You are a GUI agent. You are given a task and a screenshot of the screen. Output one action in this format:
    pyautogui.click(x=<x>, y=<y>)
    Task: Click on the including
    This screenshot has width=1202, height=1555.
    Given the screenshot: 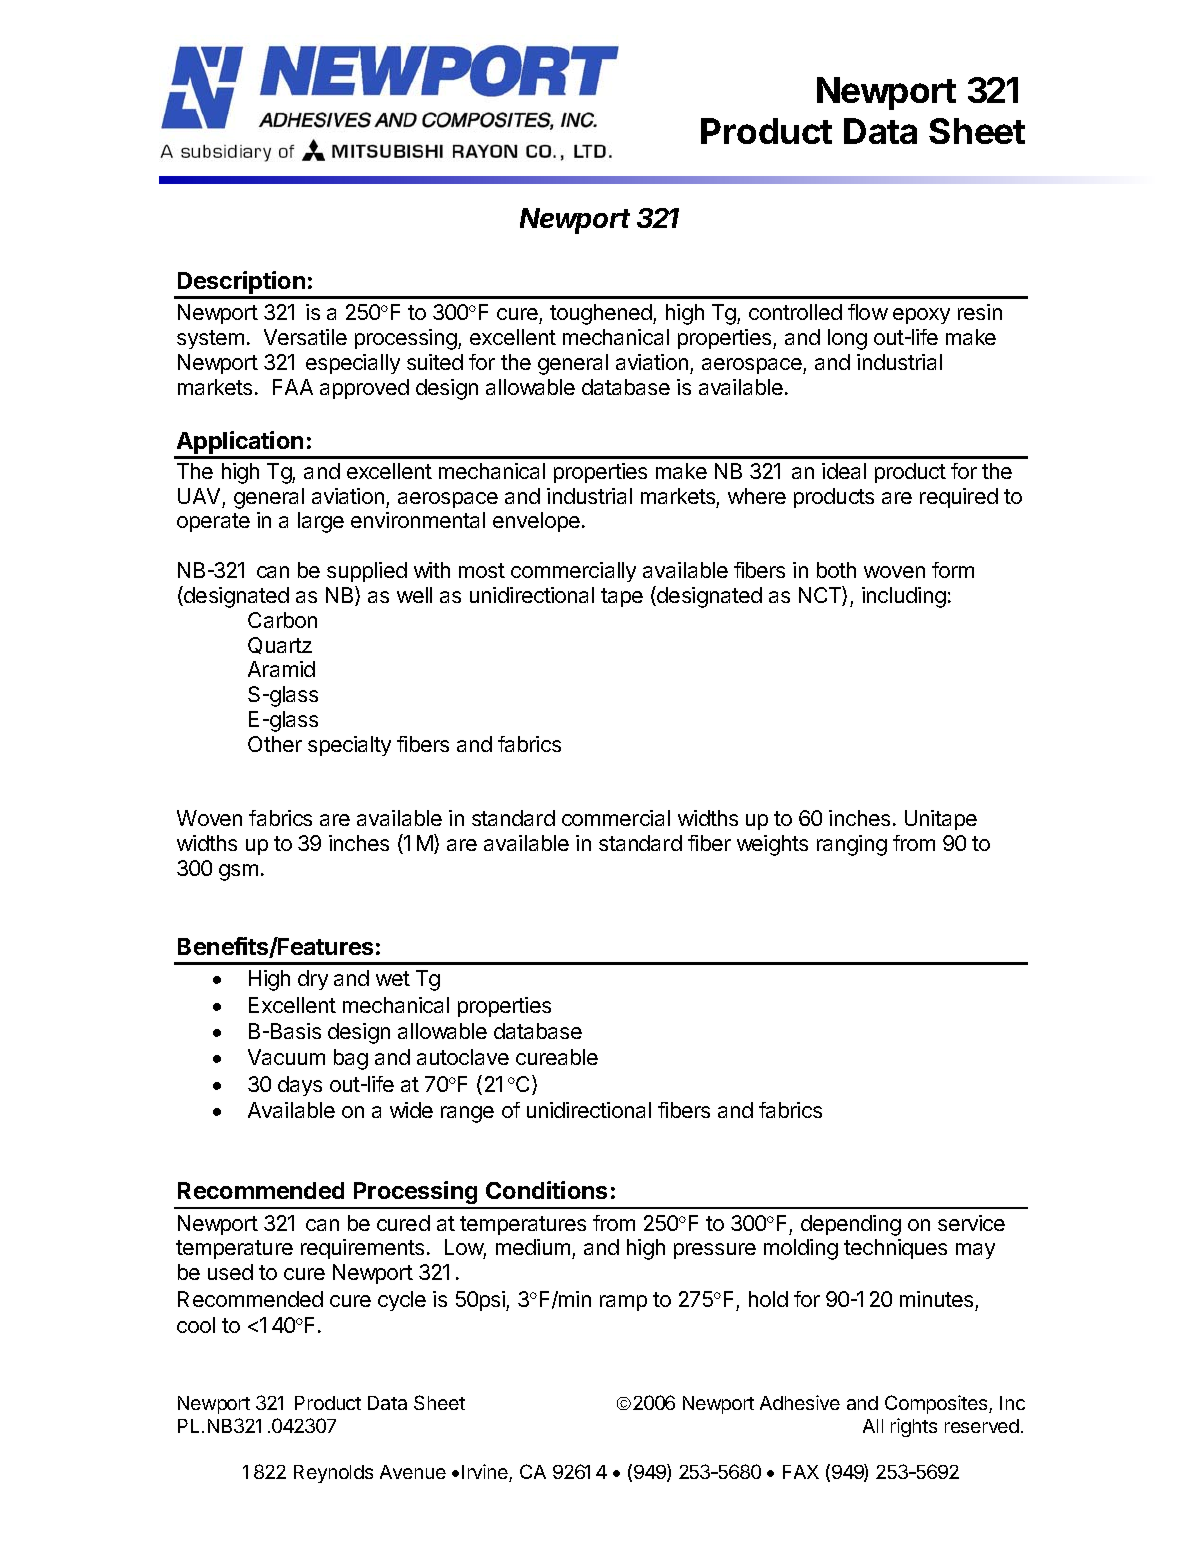 What is the action you would take?
    pyautogui.click(x=904, y=597)
